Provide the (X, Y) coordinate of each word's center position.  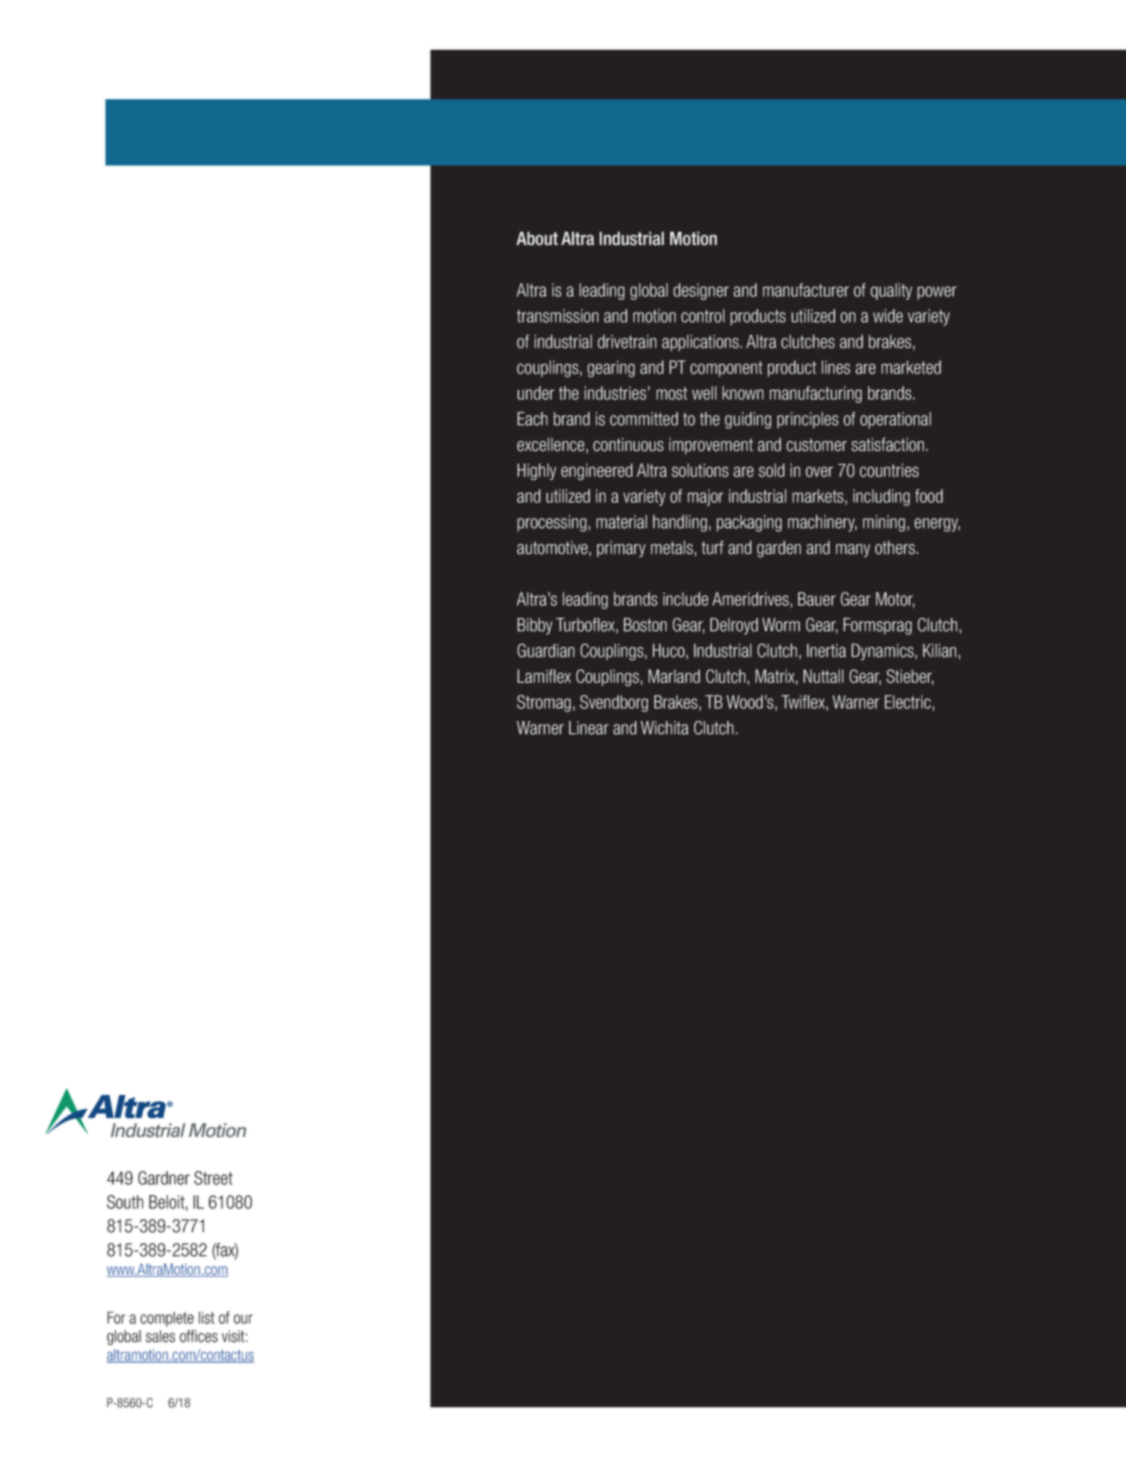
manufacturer (806, 290)
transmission (558, 316)
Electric (909, 703)
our (243, 1319)
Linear (589, 728)
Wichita (665, 728)
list (207, 1317)
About (537, 238)
